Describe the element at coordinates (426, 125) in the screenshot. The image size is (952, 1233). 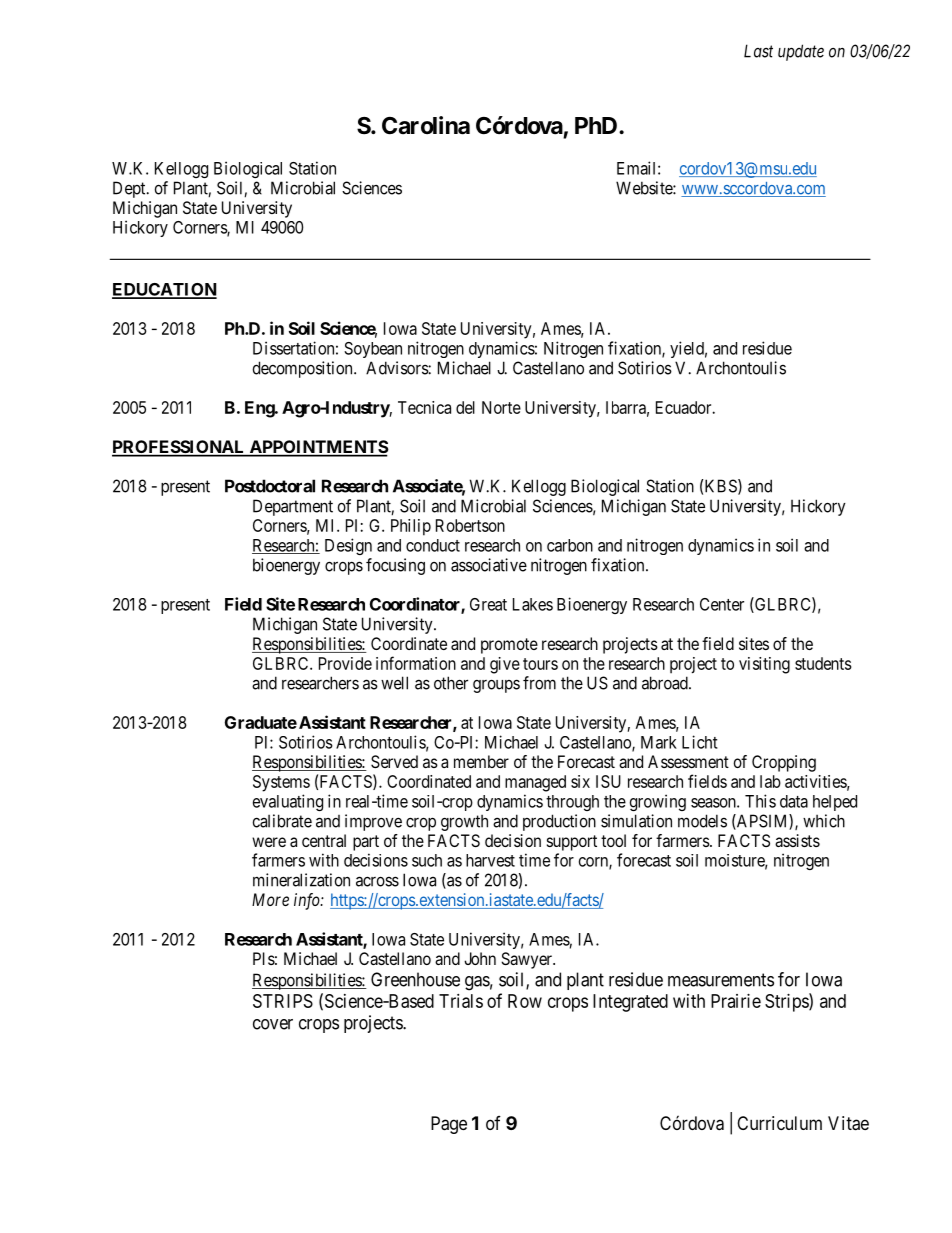
I see `Carolina` at that location.
